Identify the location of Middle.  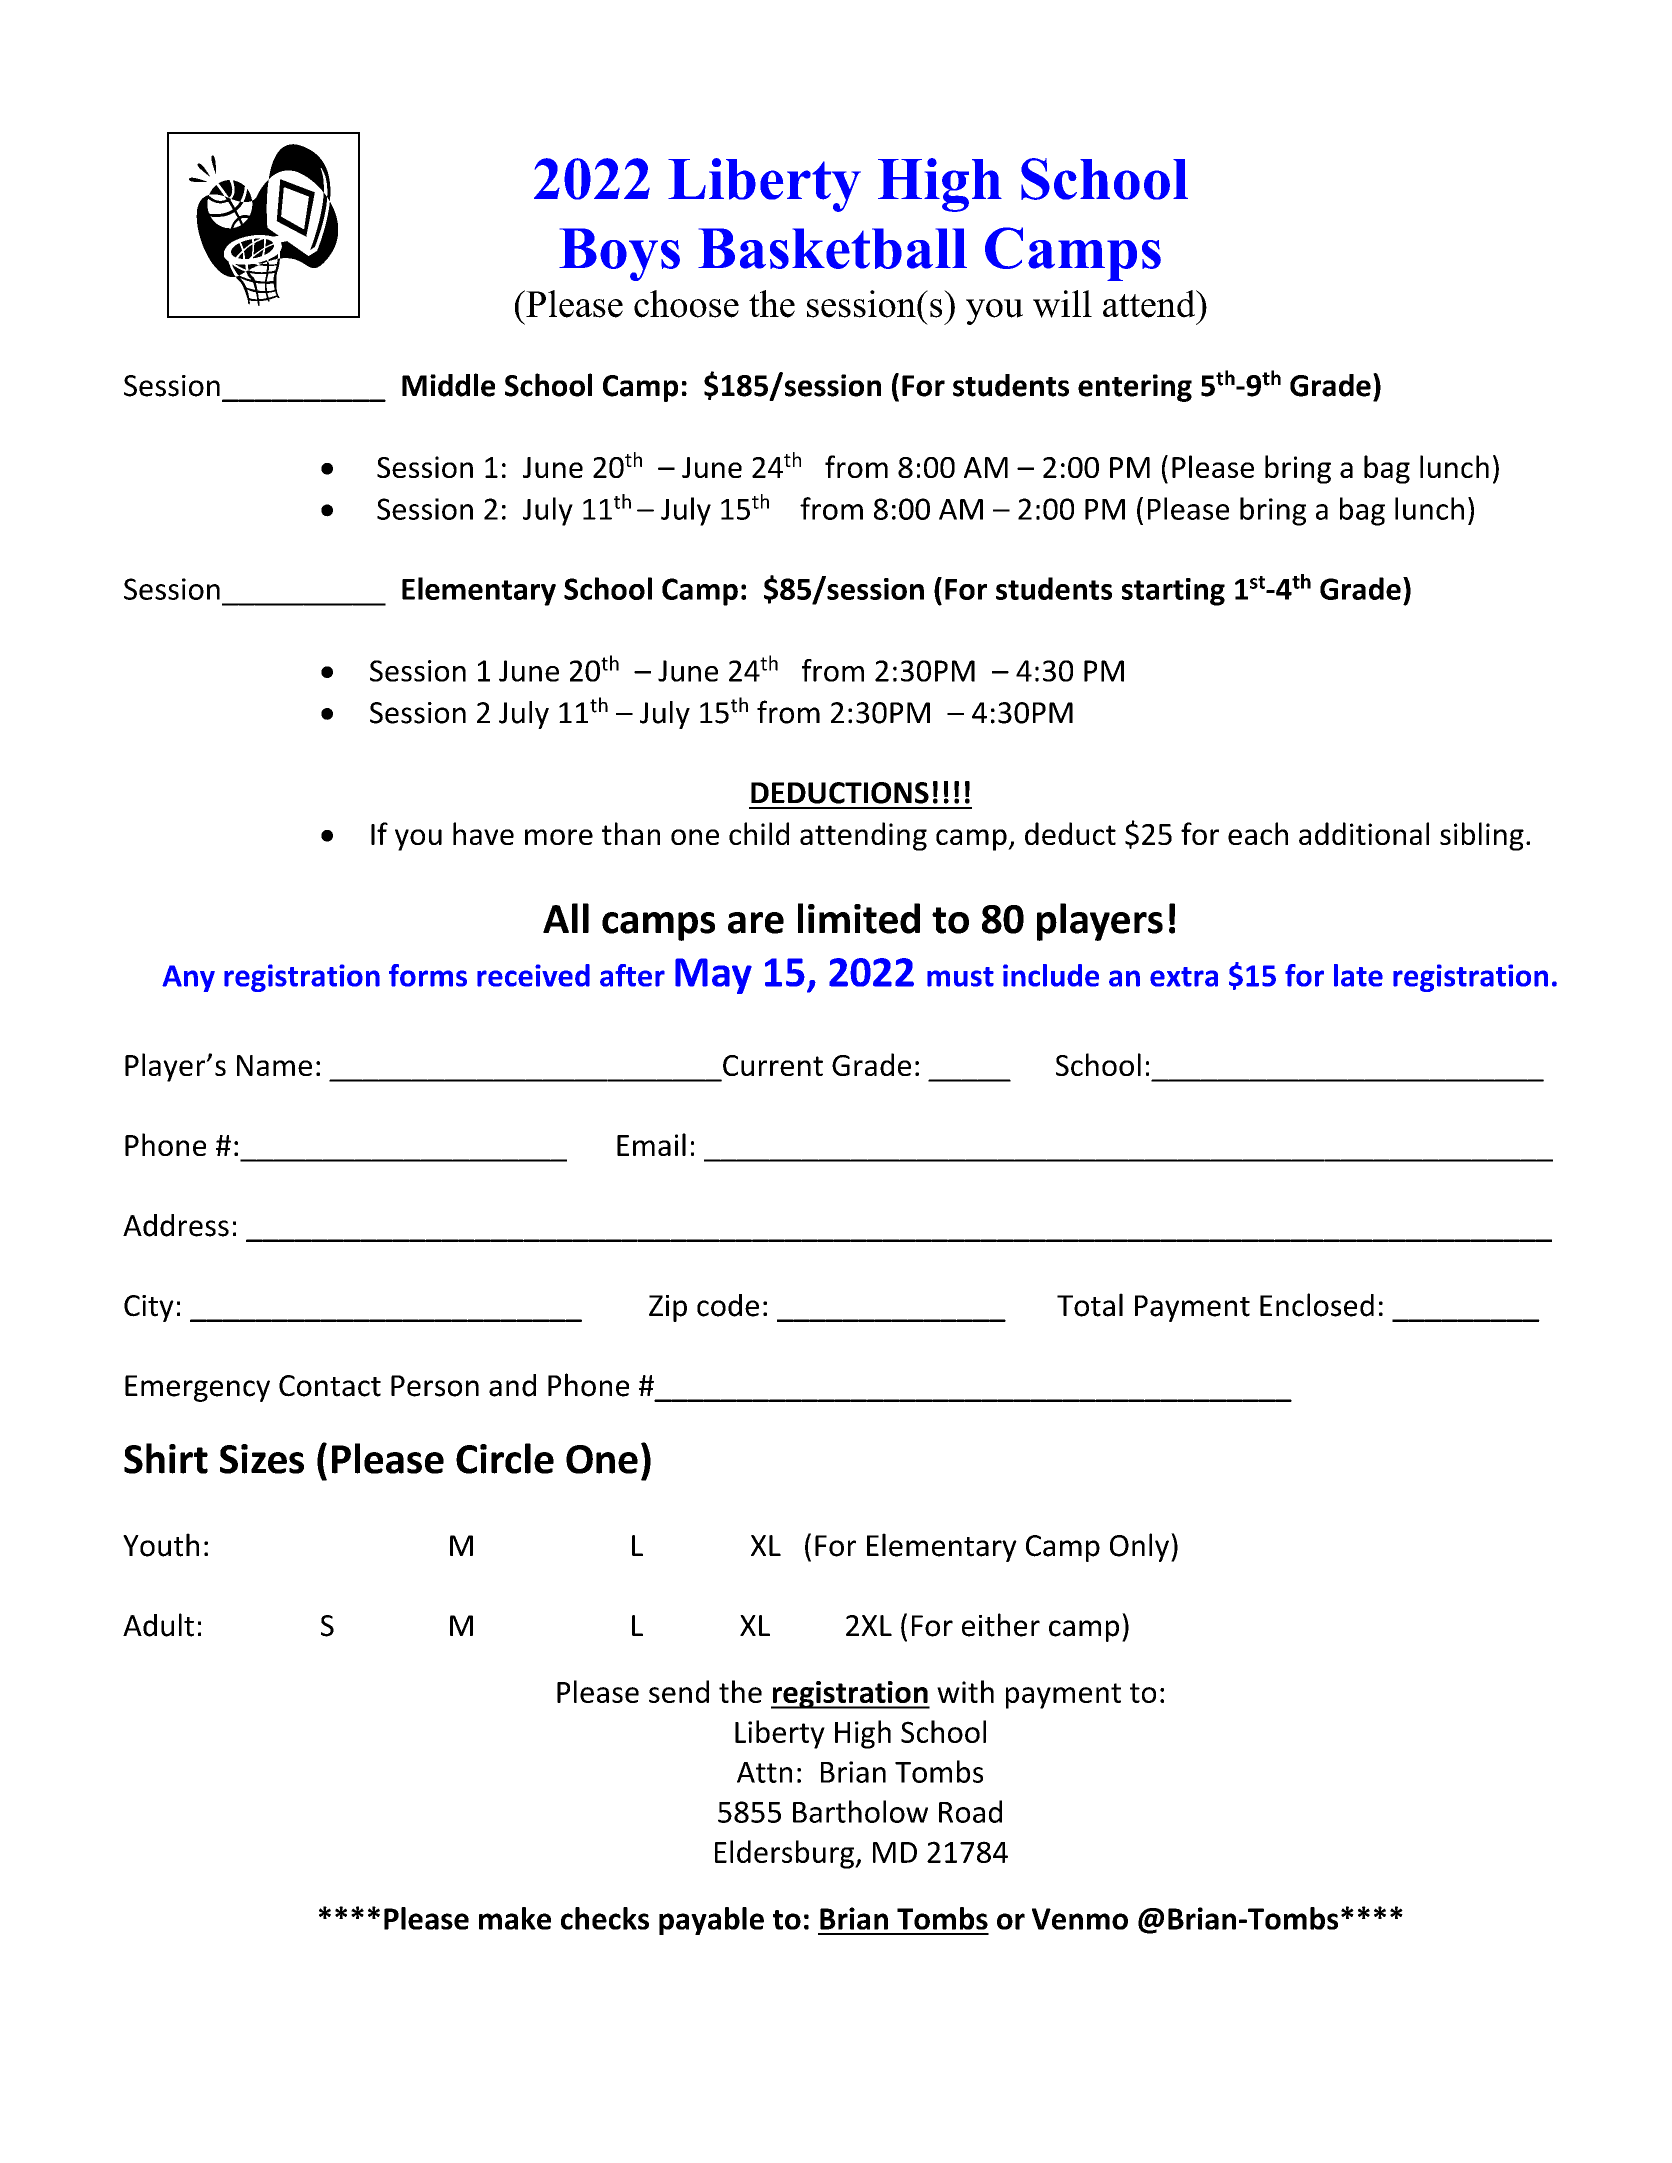
(448, 385).
